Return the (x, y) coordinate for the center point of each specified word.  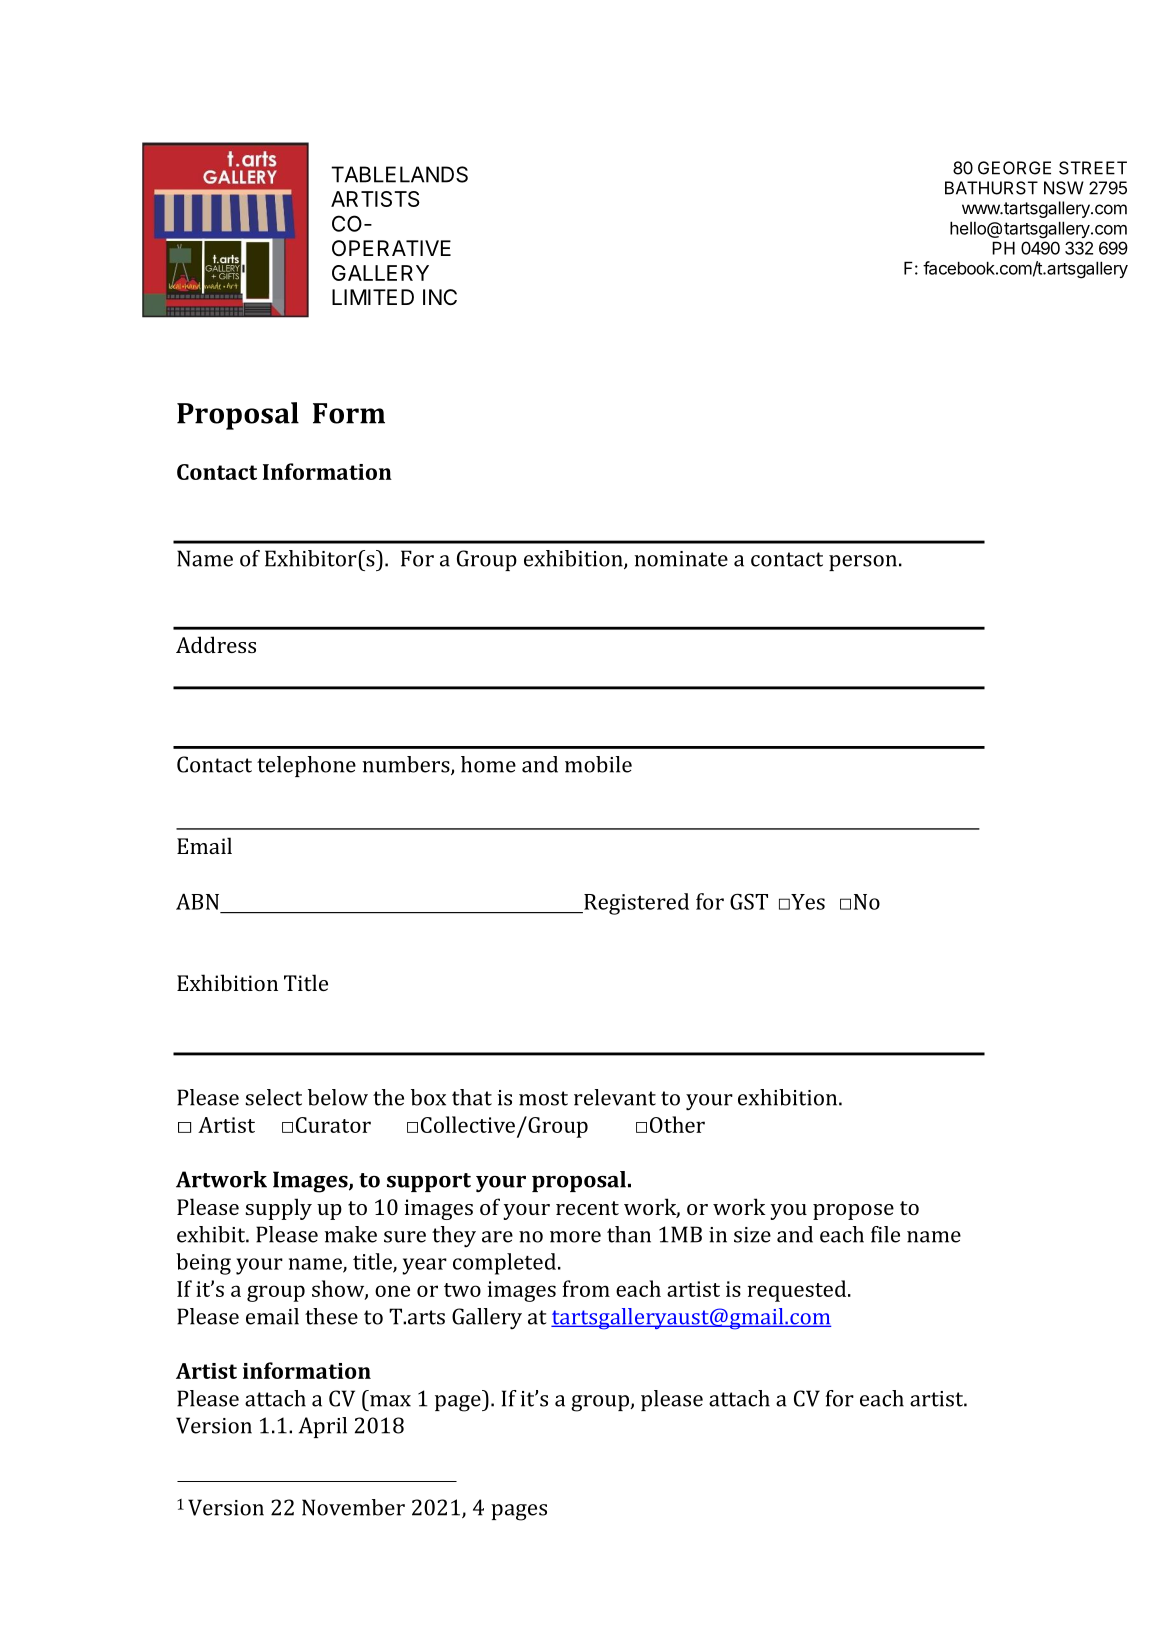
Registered (635, 904)
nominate (681, 559)
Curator (333, 1125)
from (586, 1288)
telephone (306, 766)
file (885, 1234)
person (863, 563)
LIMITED (373, 297)
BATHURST (991, 188)
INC (440, 297)
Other (677, 1124)
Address (216, 644)
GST (749, 902)
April (323, 1427)
